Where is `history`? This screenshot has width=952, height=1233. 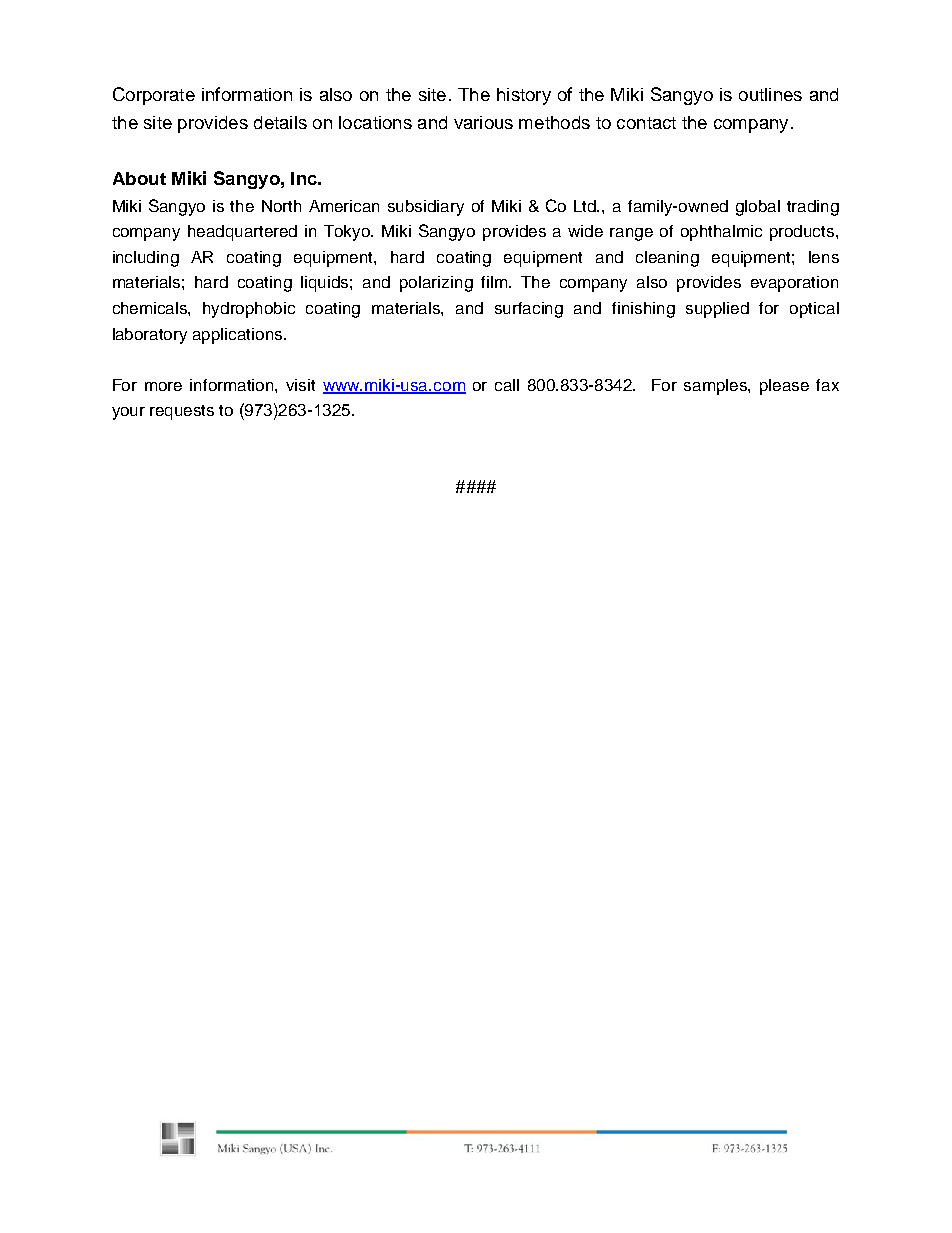 history is located at coordinates (524, 96).
